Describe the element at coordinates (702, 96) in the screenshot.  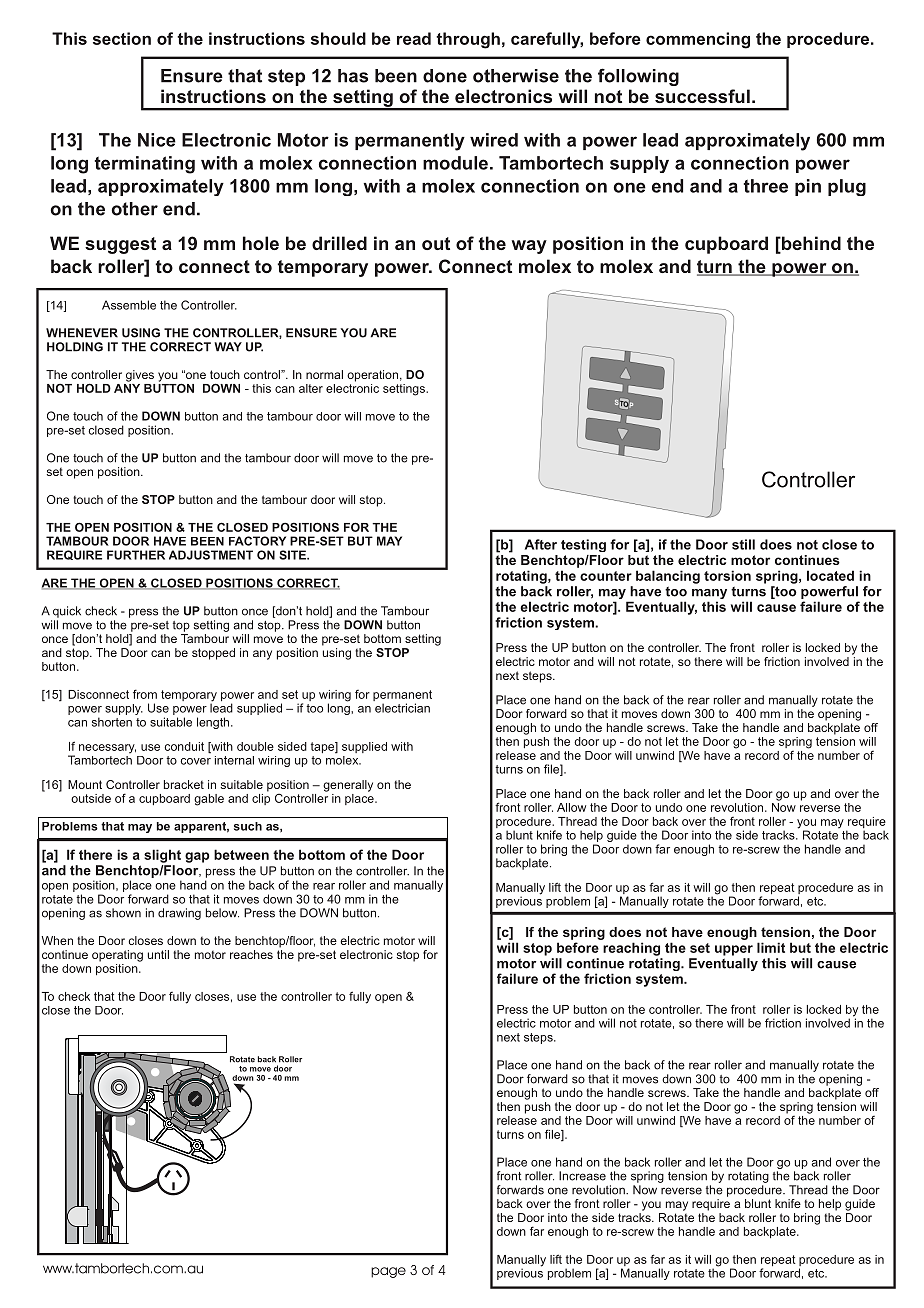
I see `successful` at that location.
